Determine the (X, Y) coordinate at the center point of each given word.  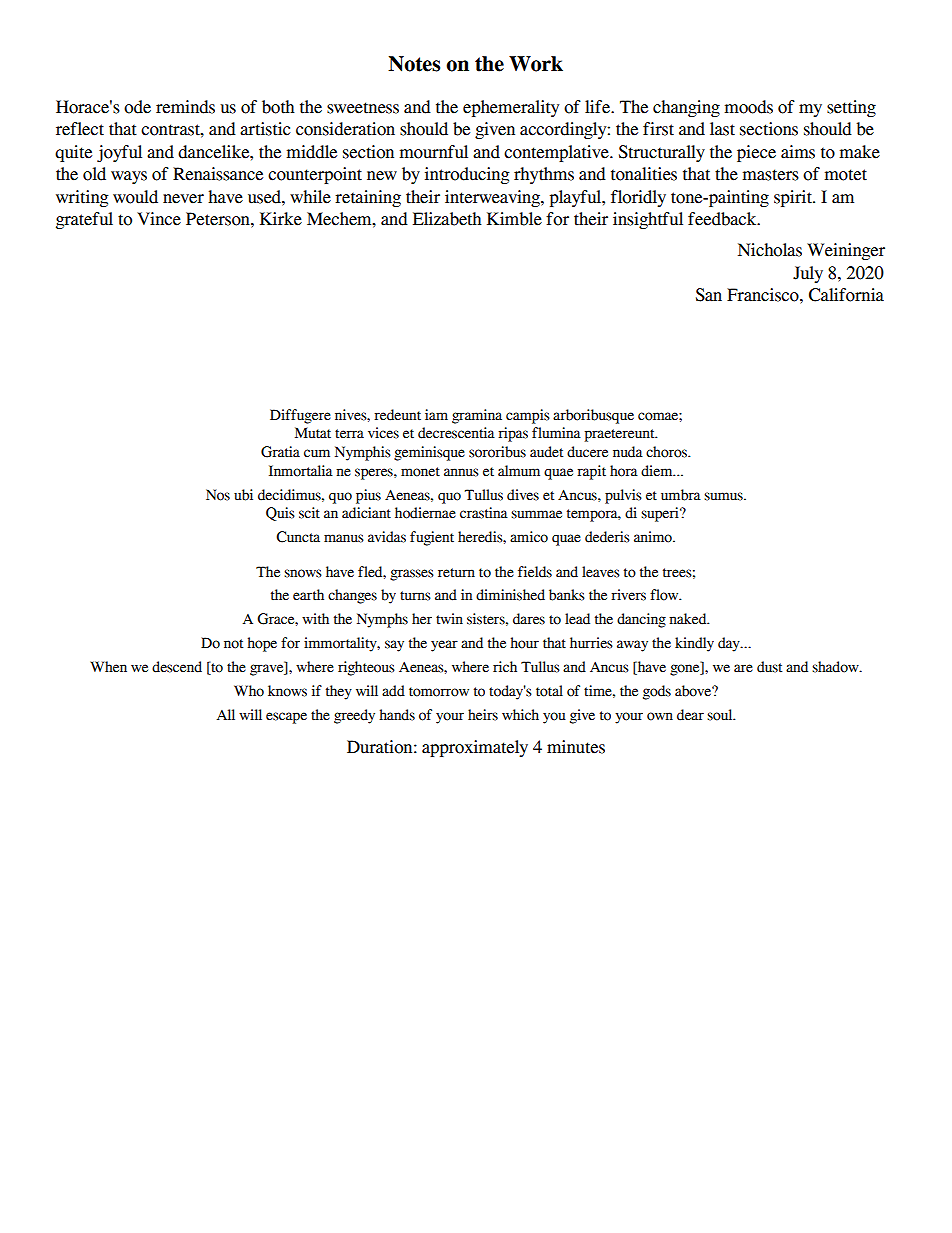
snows (303, 573)
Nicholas (770, 250)
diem (658, 471)
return (456, 573)
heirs (483, 715)
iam (436, 414)
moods (749, 107)
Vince (159, 219)
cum (317, 453)
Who (249, 691)
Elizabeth (447, 219)
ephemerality (511, 108)
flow (665, 595)
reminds (185, 107)
